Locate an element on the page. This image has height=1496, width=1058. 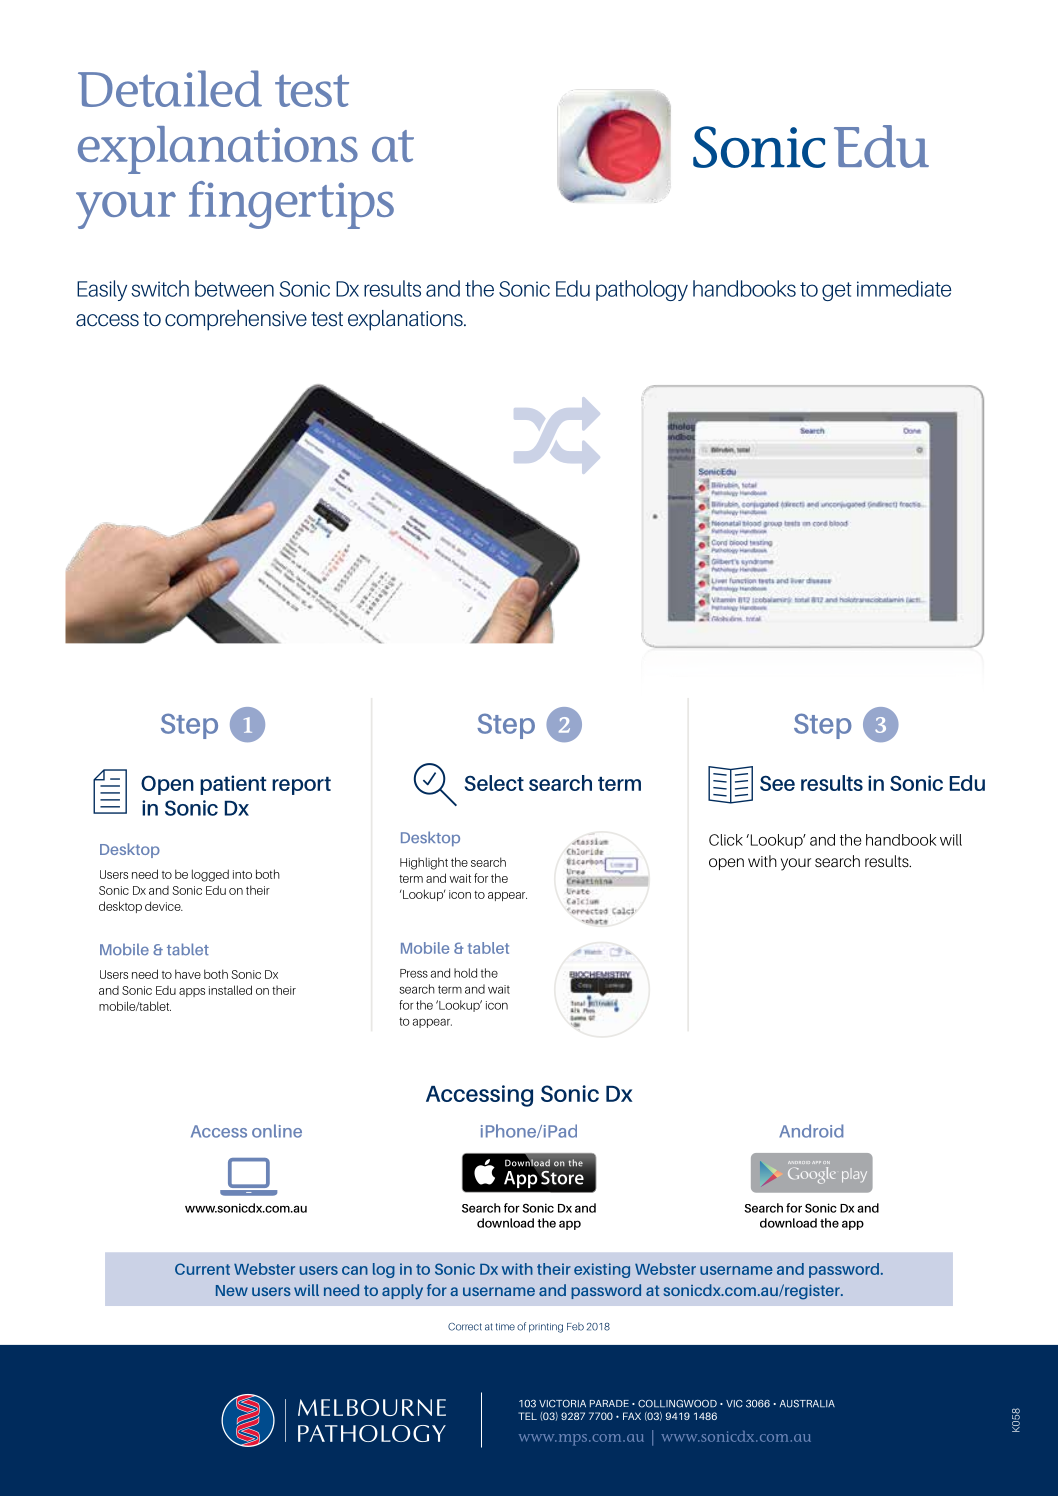
Detailed is located at coordinates (170, 88).
